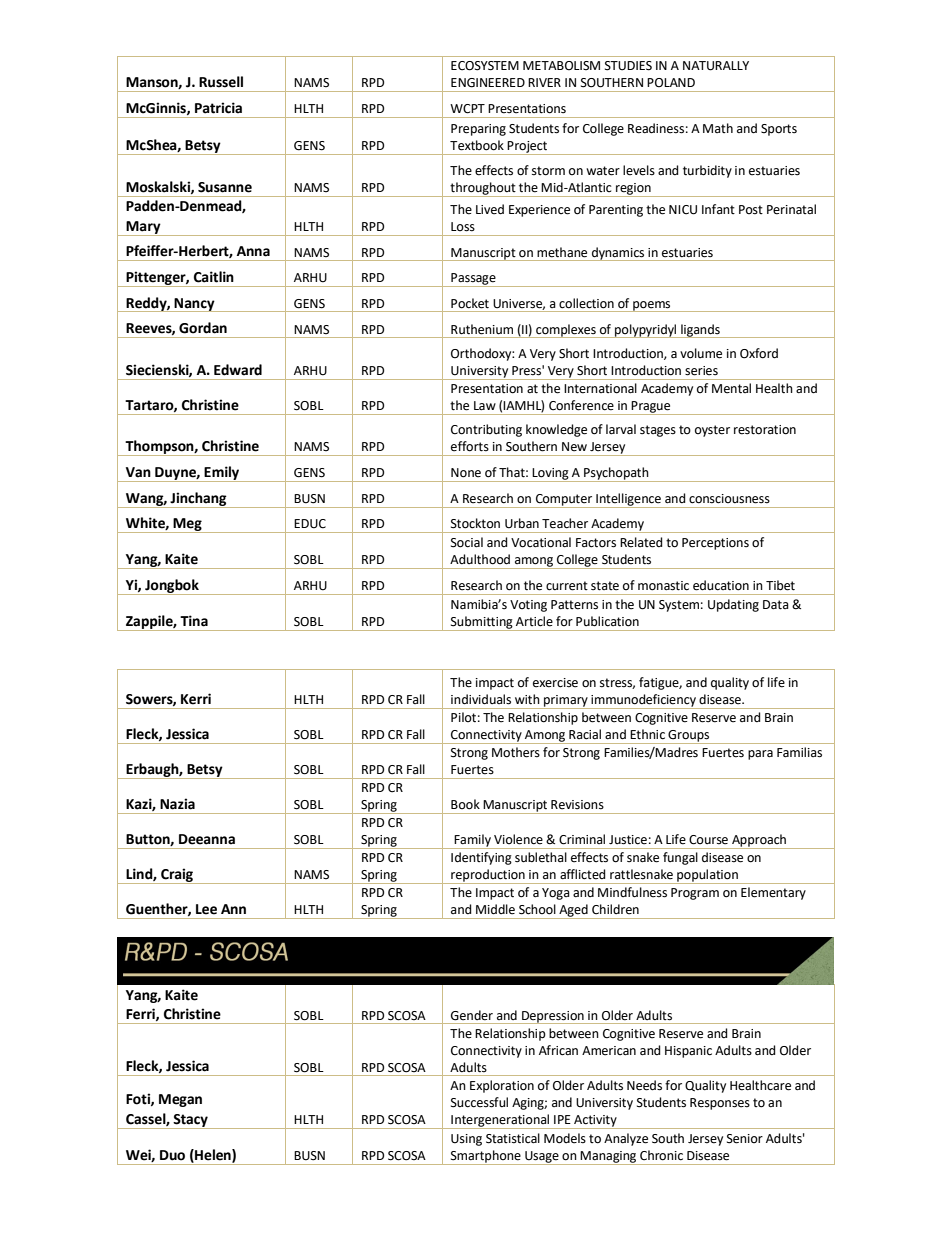 Image resolution: width=952 pixels, height=1233 pixels. I want to click on ENGINEERED, so click(488, 83).
